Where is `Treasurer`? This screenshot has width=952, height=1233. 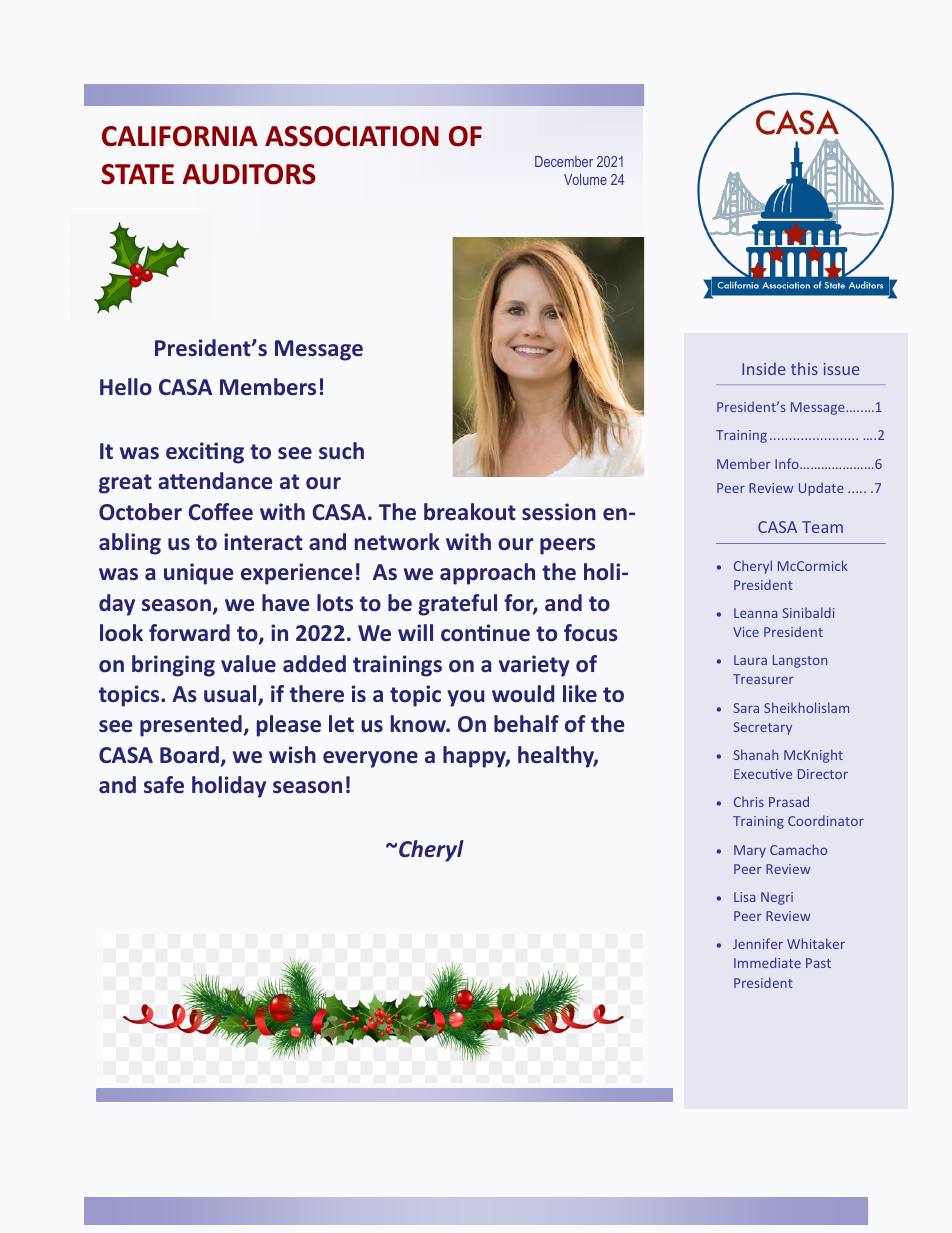
Treasurer is located at coordinates (763, 679).
